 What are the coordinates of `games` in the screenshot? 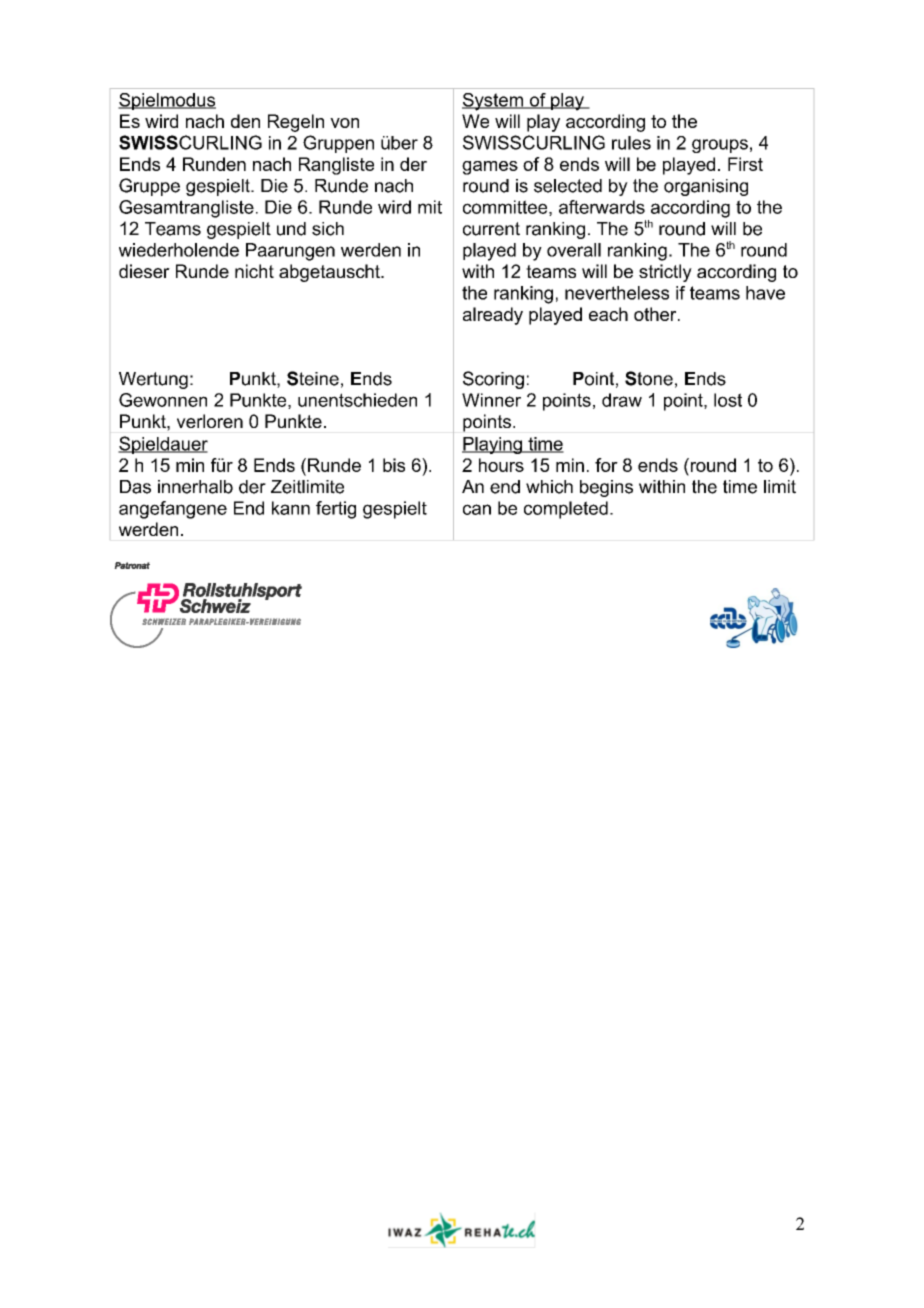 It's located at (490, 168).
